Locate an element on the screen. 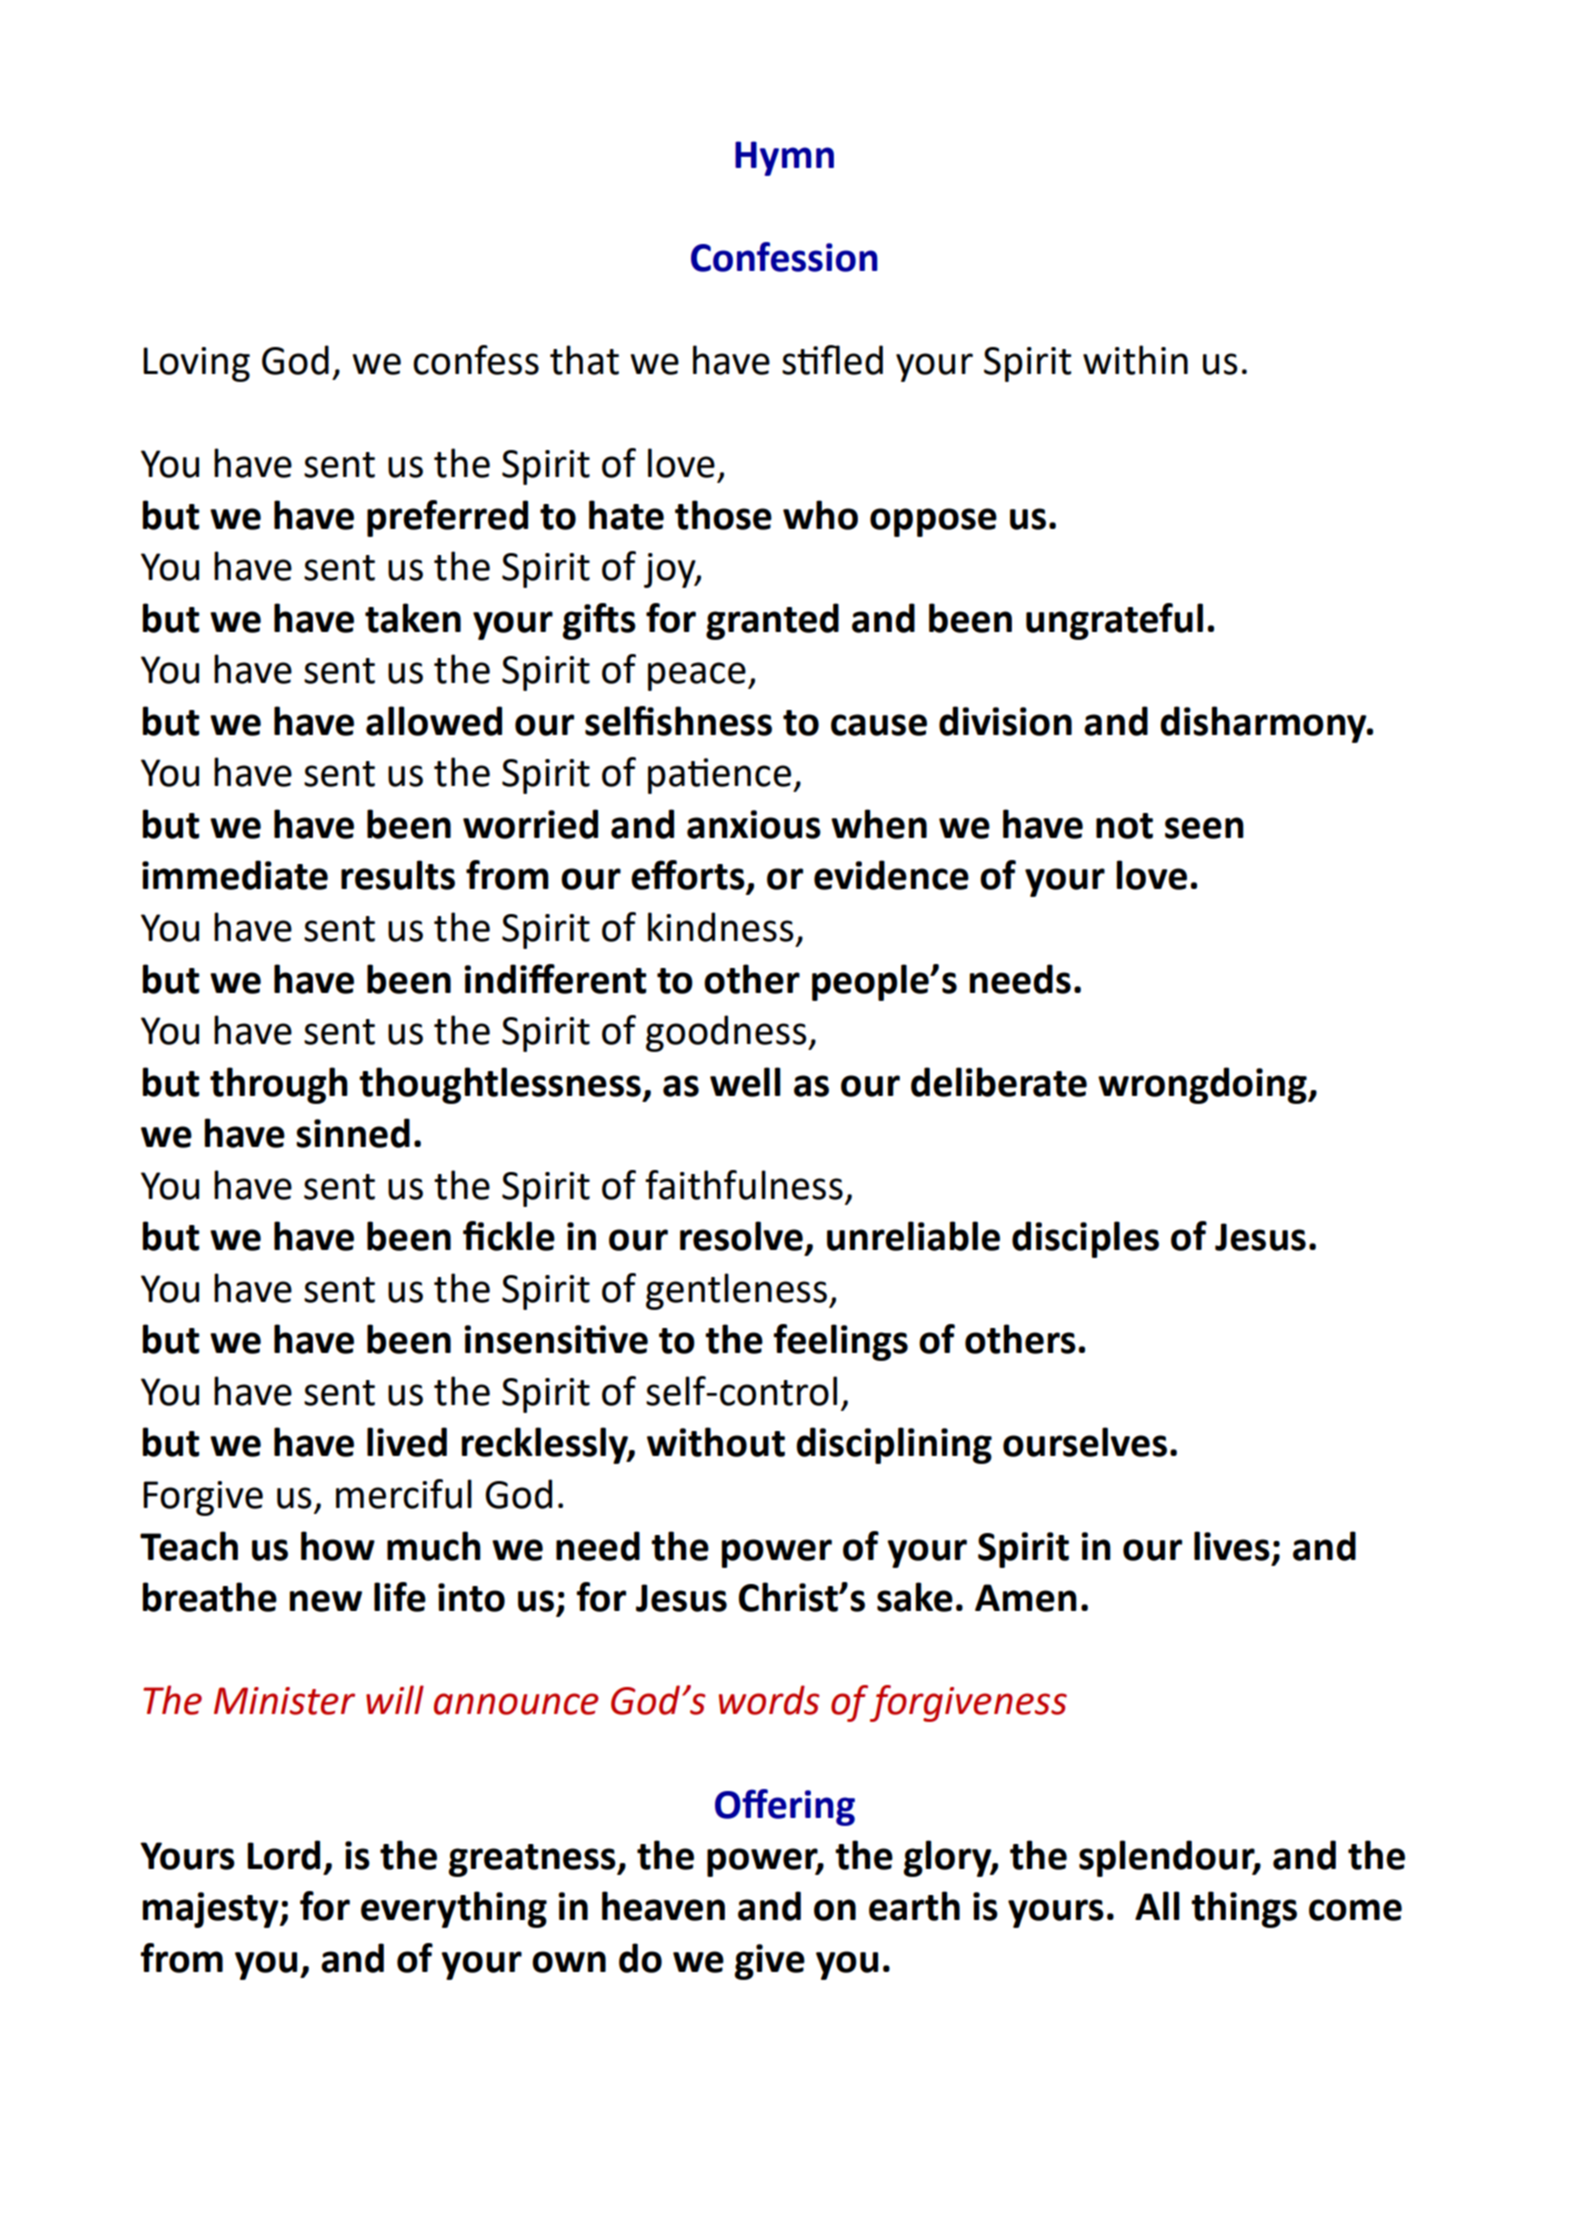 Image resolution: width=1571 pixels, height=2222 pixels. within is located at coordinates (1135, 360).
